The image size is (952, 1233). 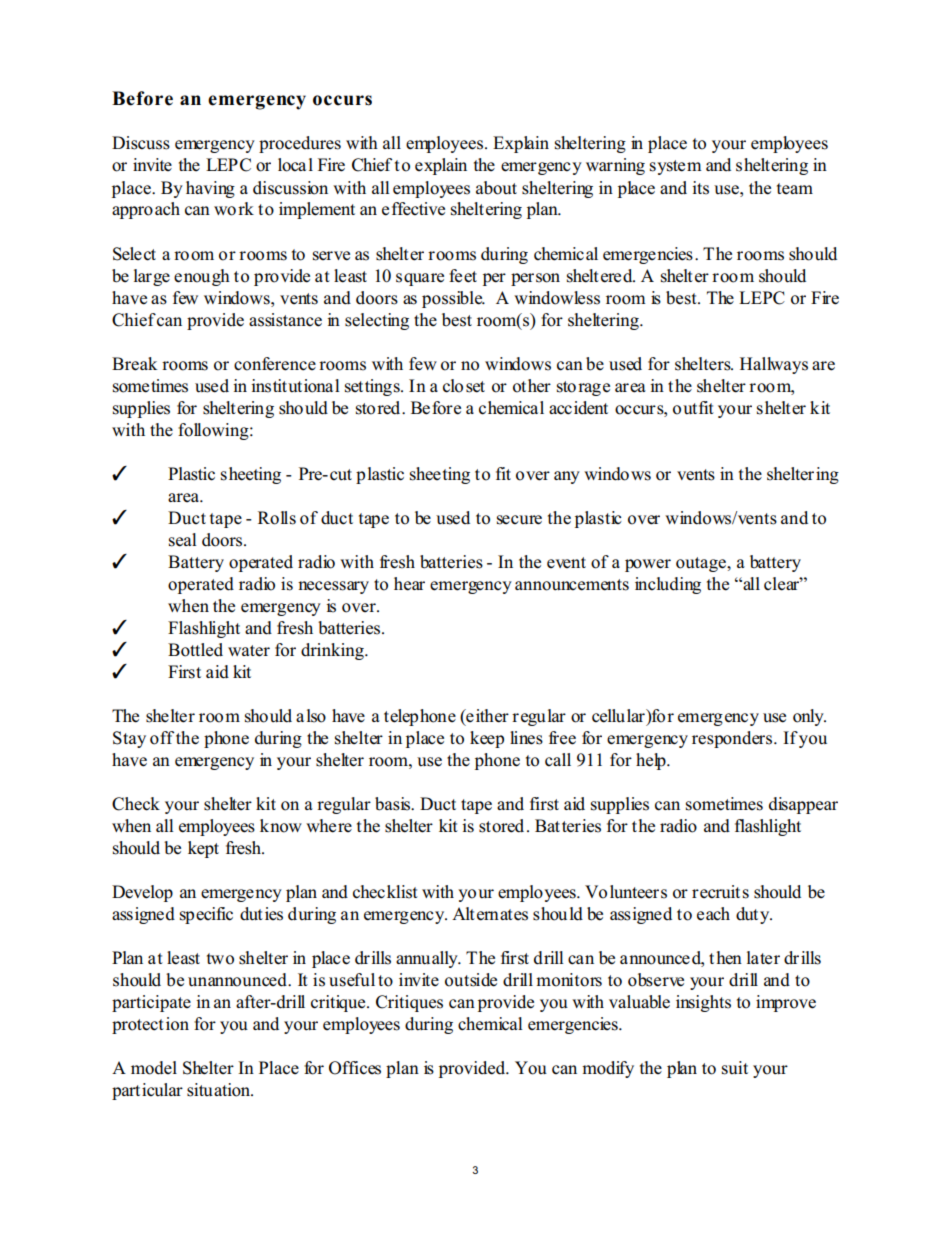 What do you see at coordinates (220, 1090) in the page?
I see `situation` at bounding box center [220, 1090].
